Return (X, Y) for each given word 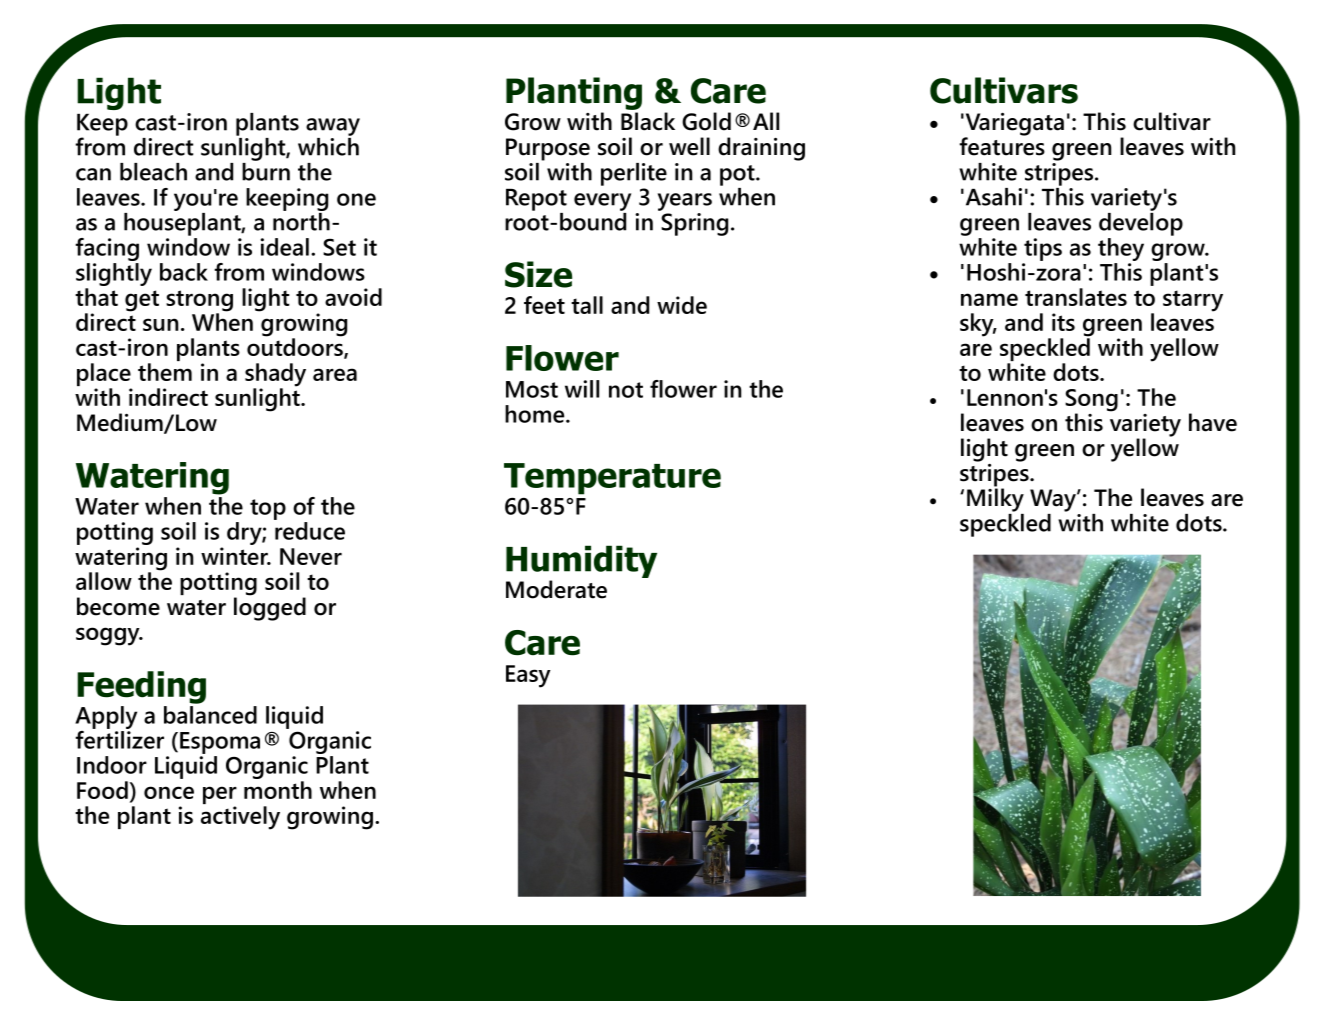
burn (266, 170)
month (278, 790)
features (1002, 145)
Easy (528, 676)
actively (240, 818)
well (689, 146)
